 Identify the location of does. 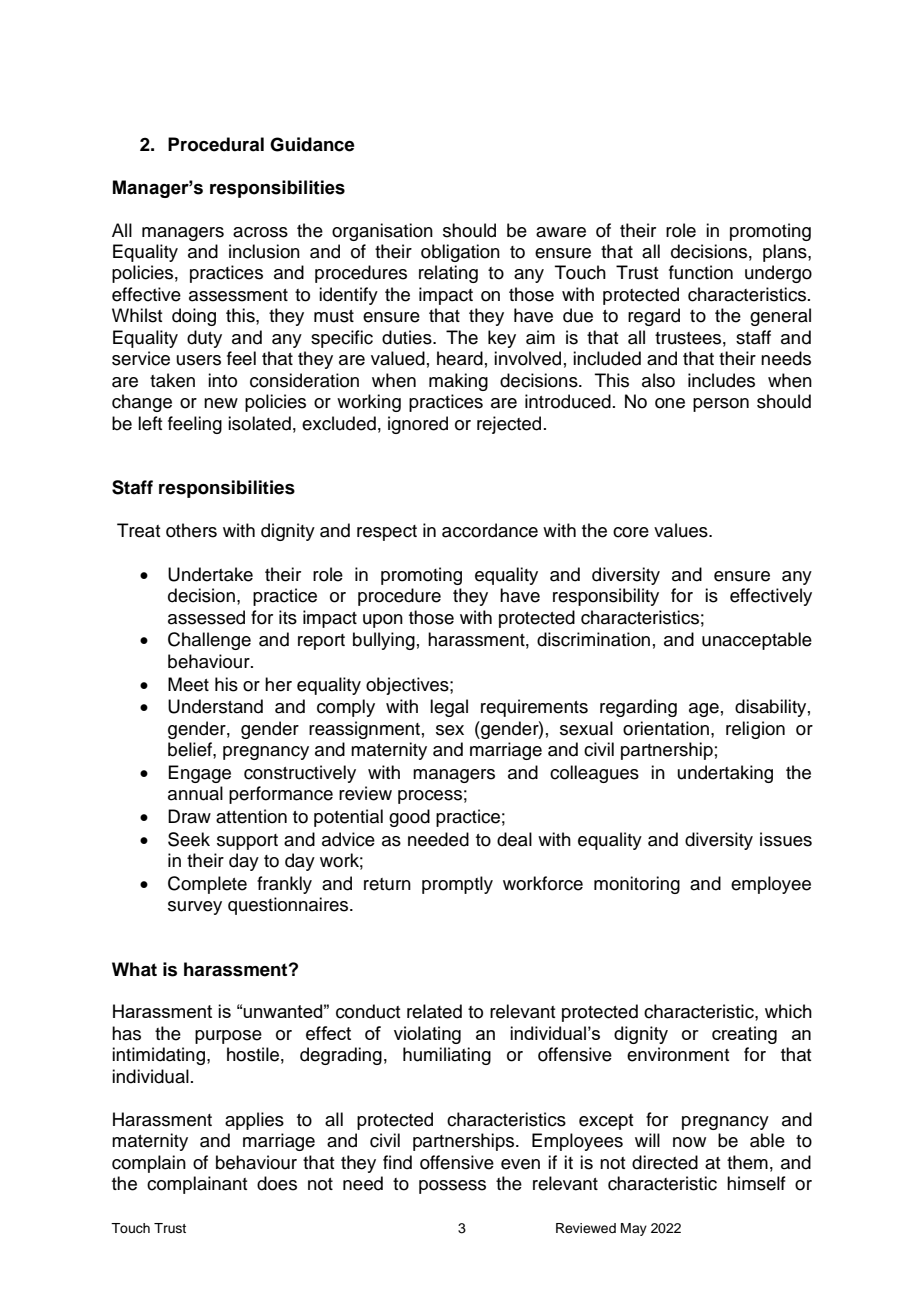
(277, 1183).
